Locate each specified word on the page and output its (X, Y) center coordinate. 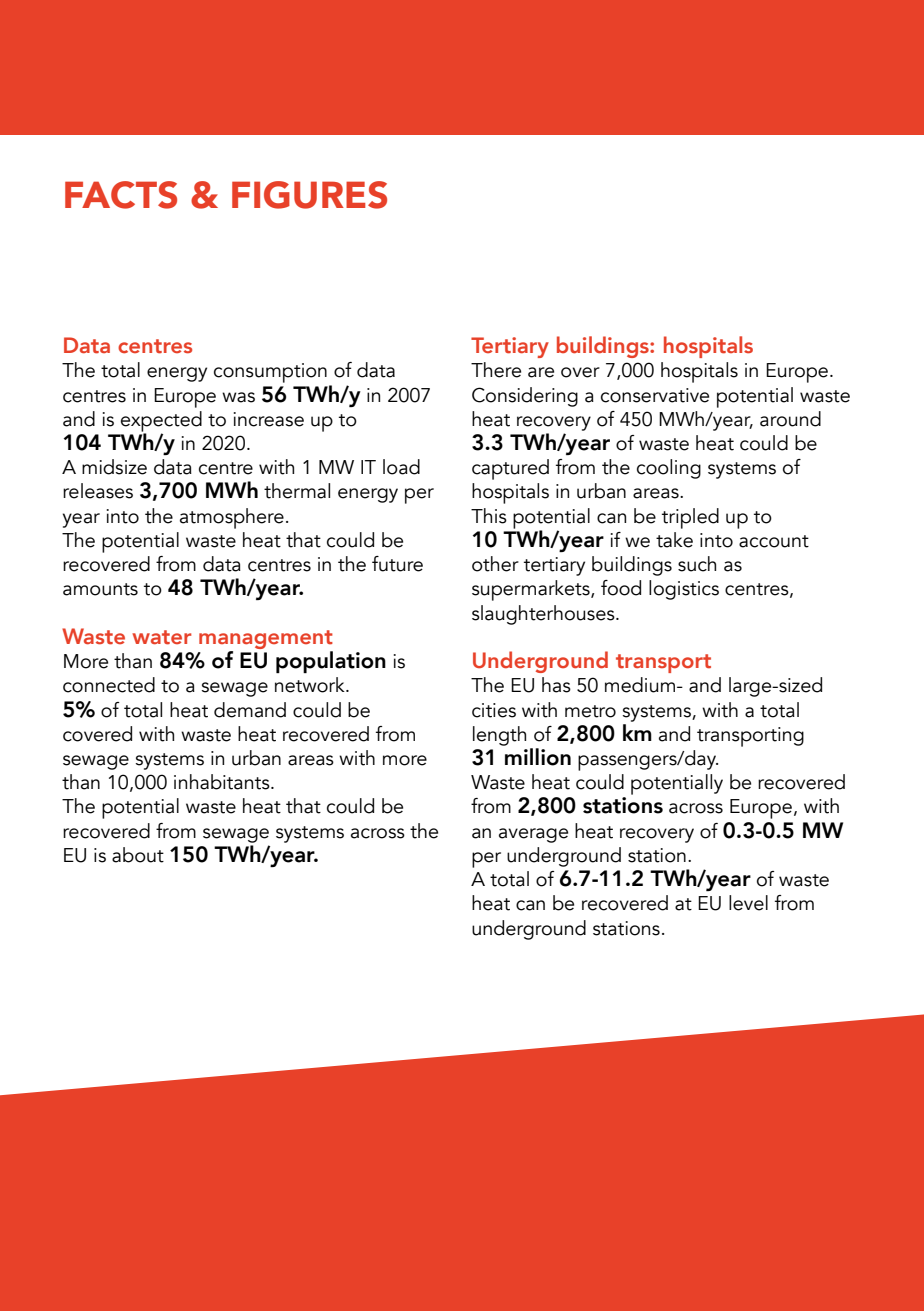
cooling (669, 469)
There (496, 370)
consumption (270, 373)
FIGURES (309, 195)
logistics (684, 590)
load (401, 467)
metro (590, 711)
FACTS (121, 195)
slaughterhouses (544, 615)
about (138, 855)
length (499, 736)
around (790, 419)
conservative (655, 395)
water (161, 637)
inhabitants (223, 782)
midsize (114, 467)
